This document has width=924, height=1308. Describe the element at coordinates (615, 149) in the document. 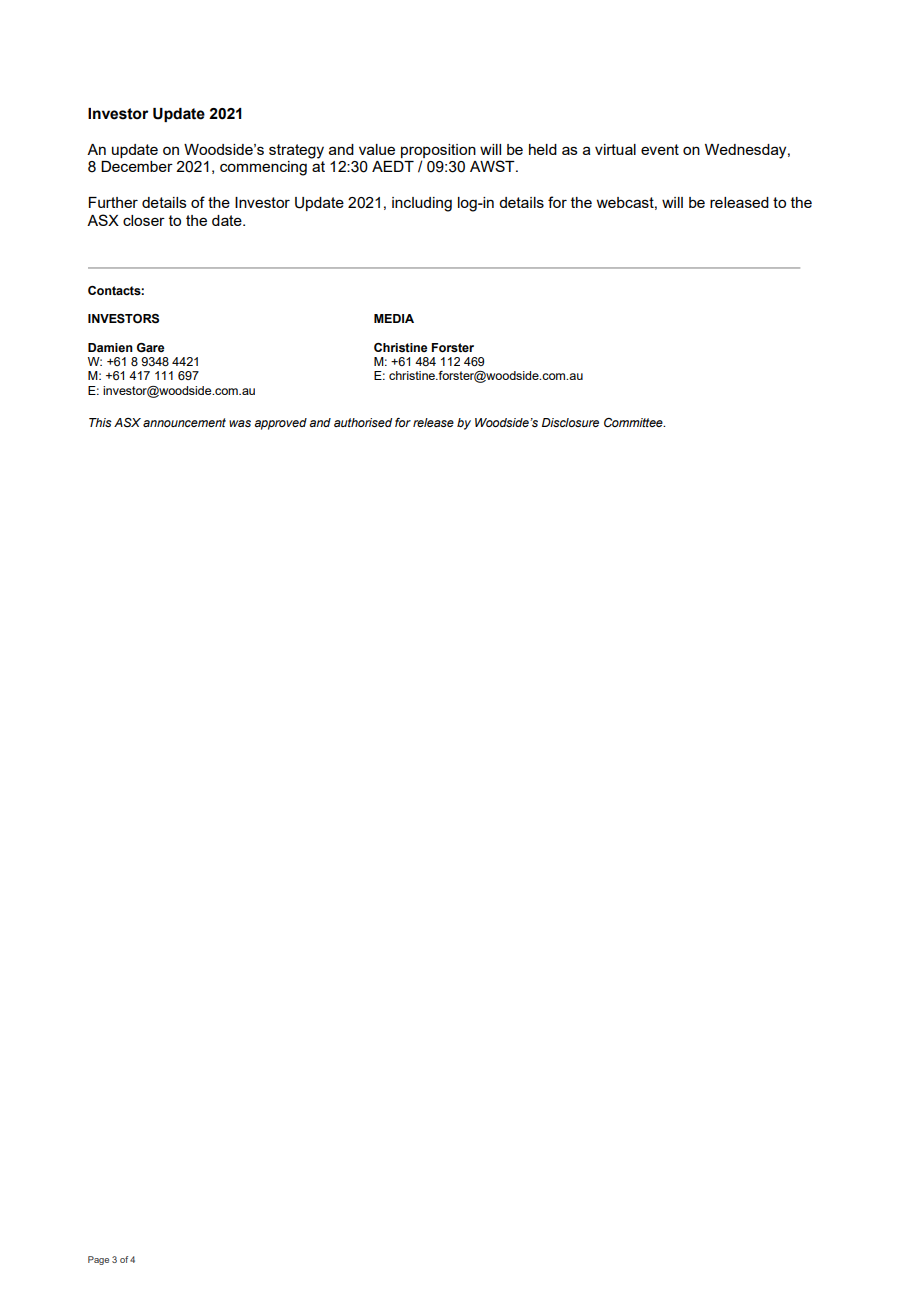

I see `virtual` at that location.
